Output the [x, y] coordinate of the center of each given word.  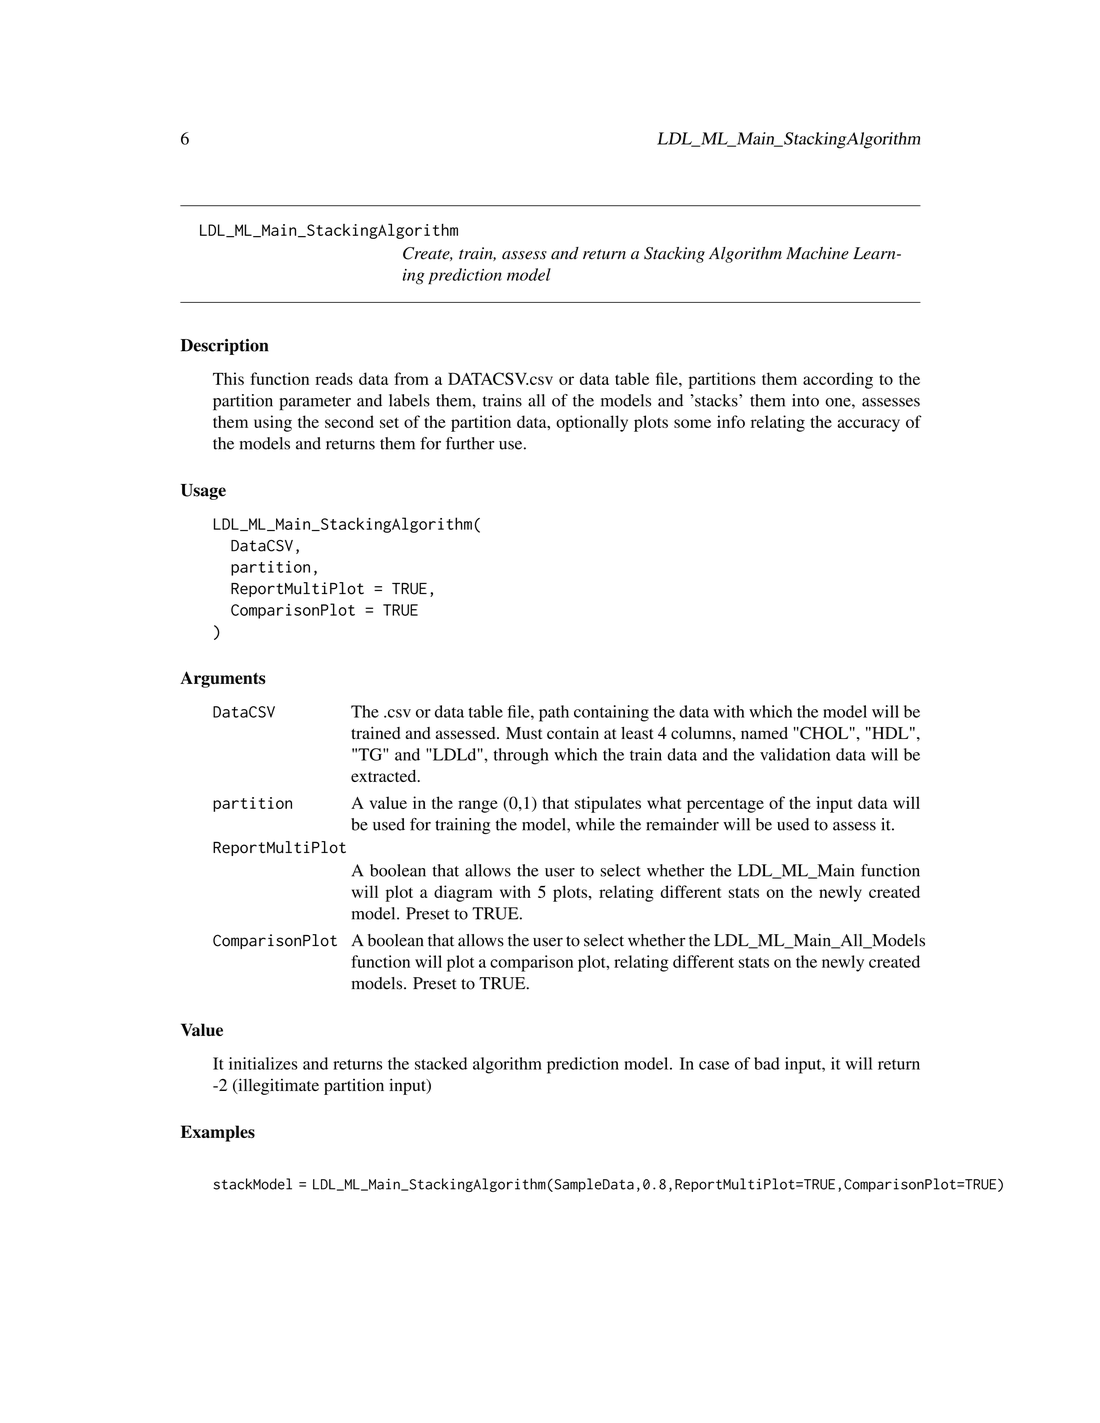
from [411, 378]
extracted [385, 775]
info [731, 421]
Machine [817, 253]
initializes [263, 1063]
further [470, 443]
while [595, 824]
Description [225, 347]
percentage [725, 806]
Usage [203, 492]
